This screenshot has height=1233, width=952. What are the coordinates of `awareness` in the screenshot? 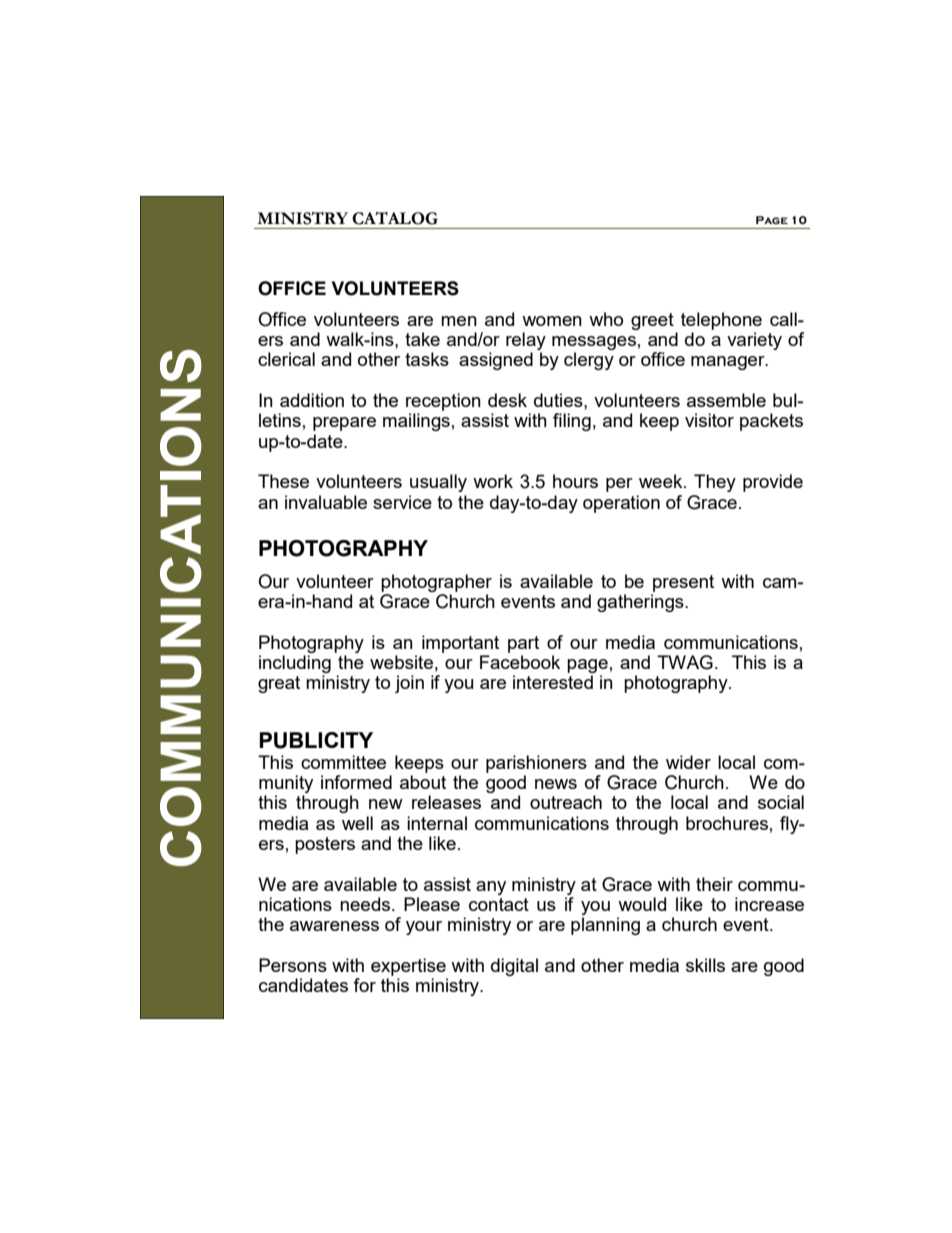 It's located at (334, 926).
